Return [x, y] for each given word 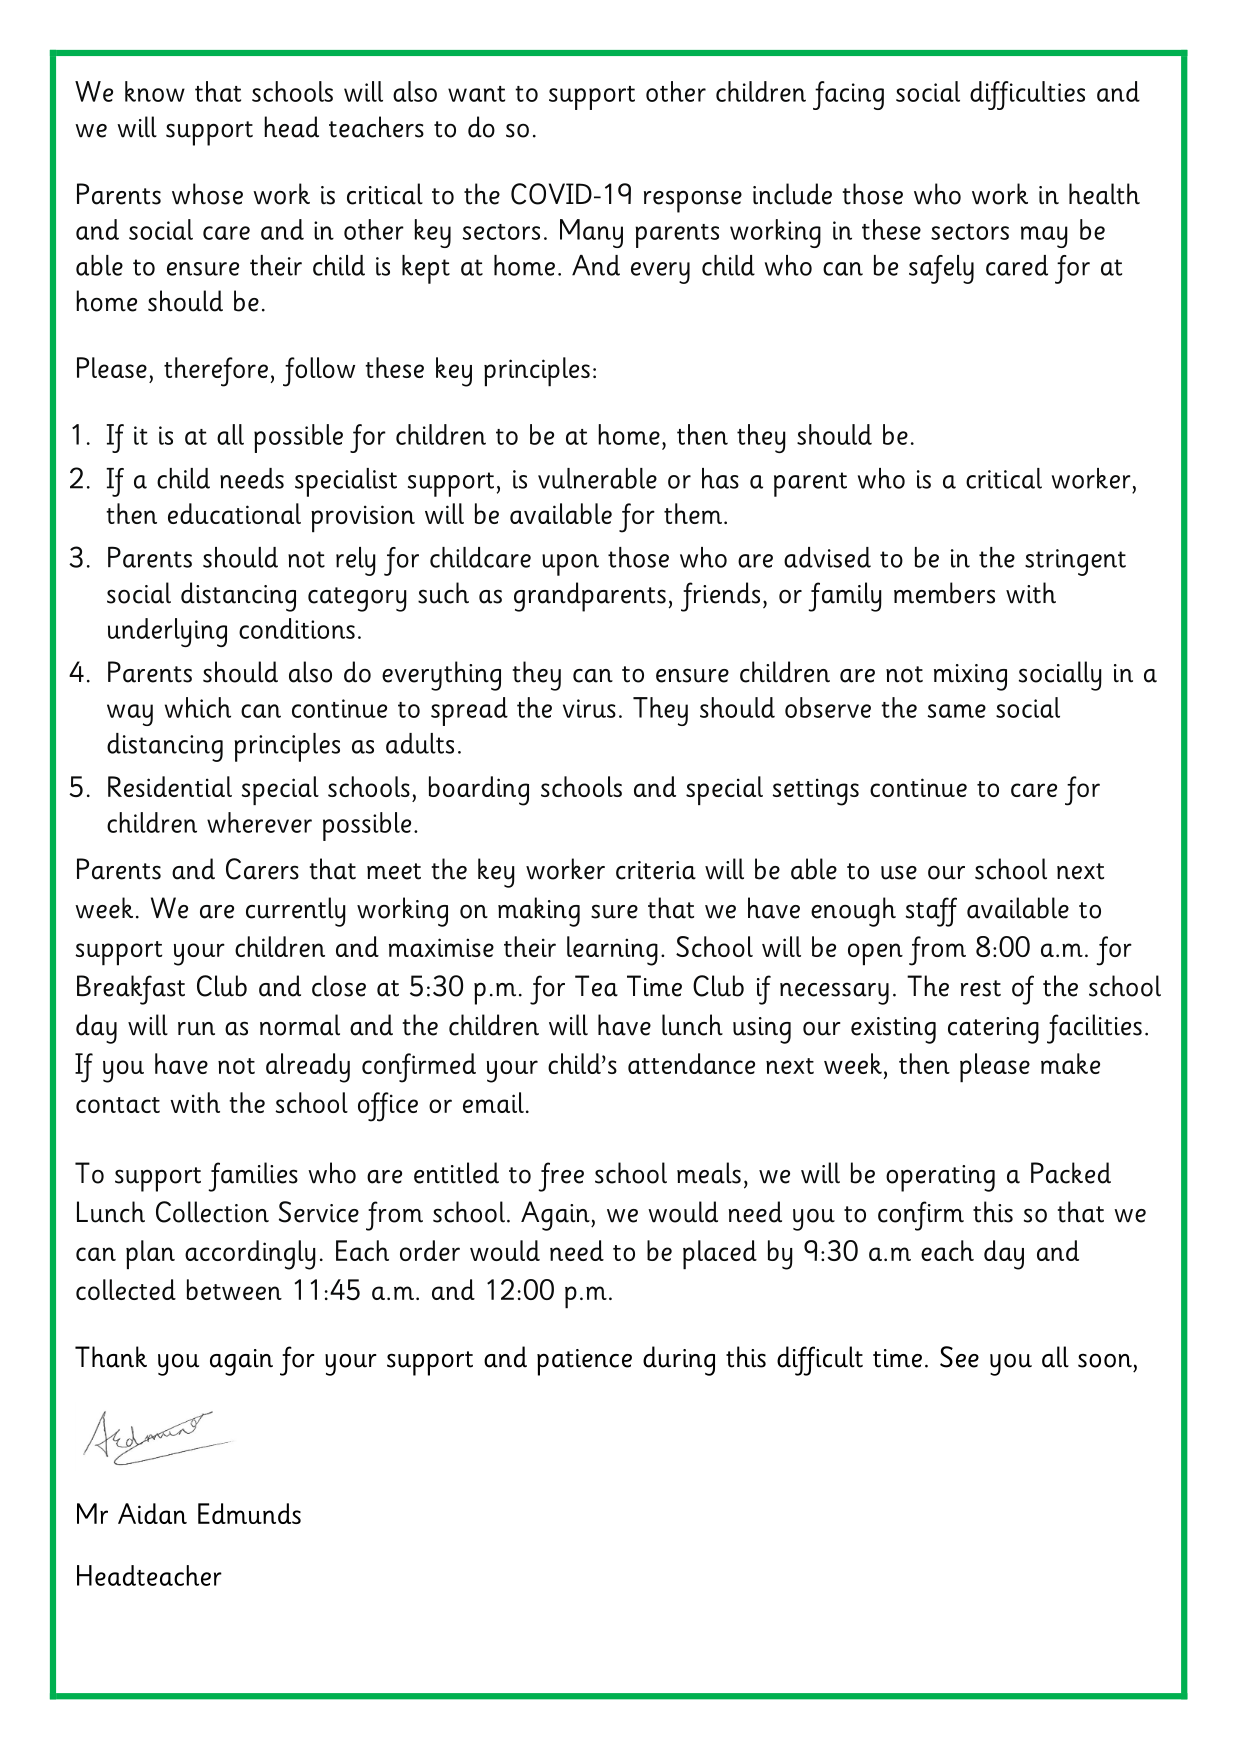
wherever [259, 822]
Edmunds [249, 1513]
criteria [656, 870]
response [693, 201]
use [899, 872]
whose [207, 194]
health [1104, 194]
